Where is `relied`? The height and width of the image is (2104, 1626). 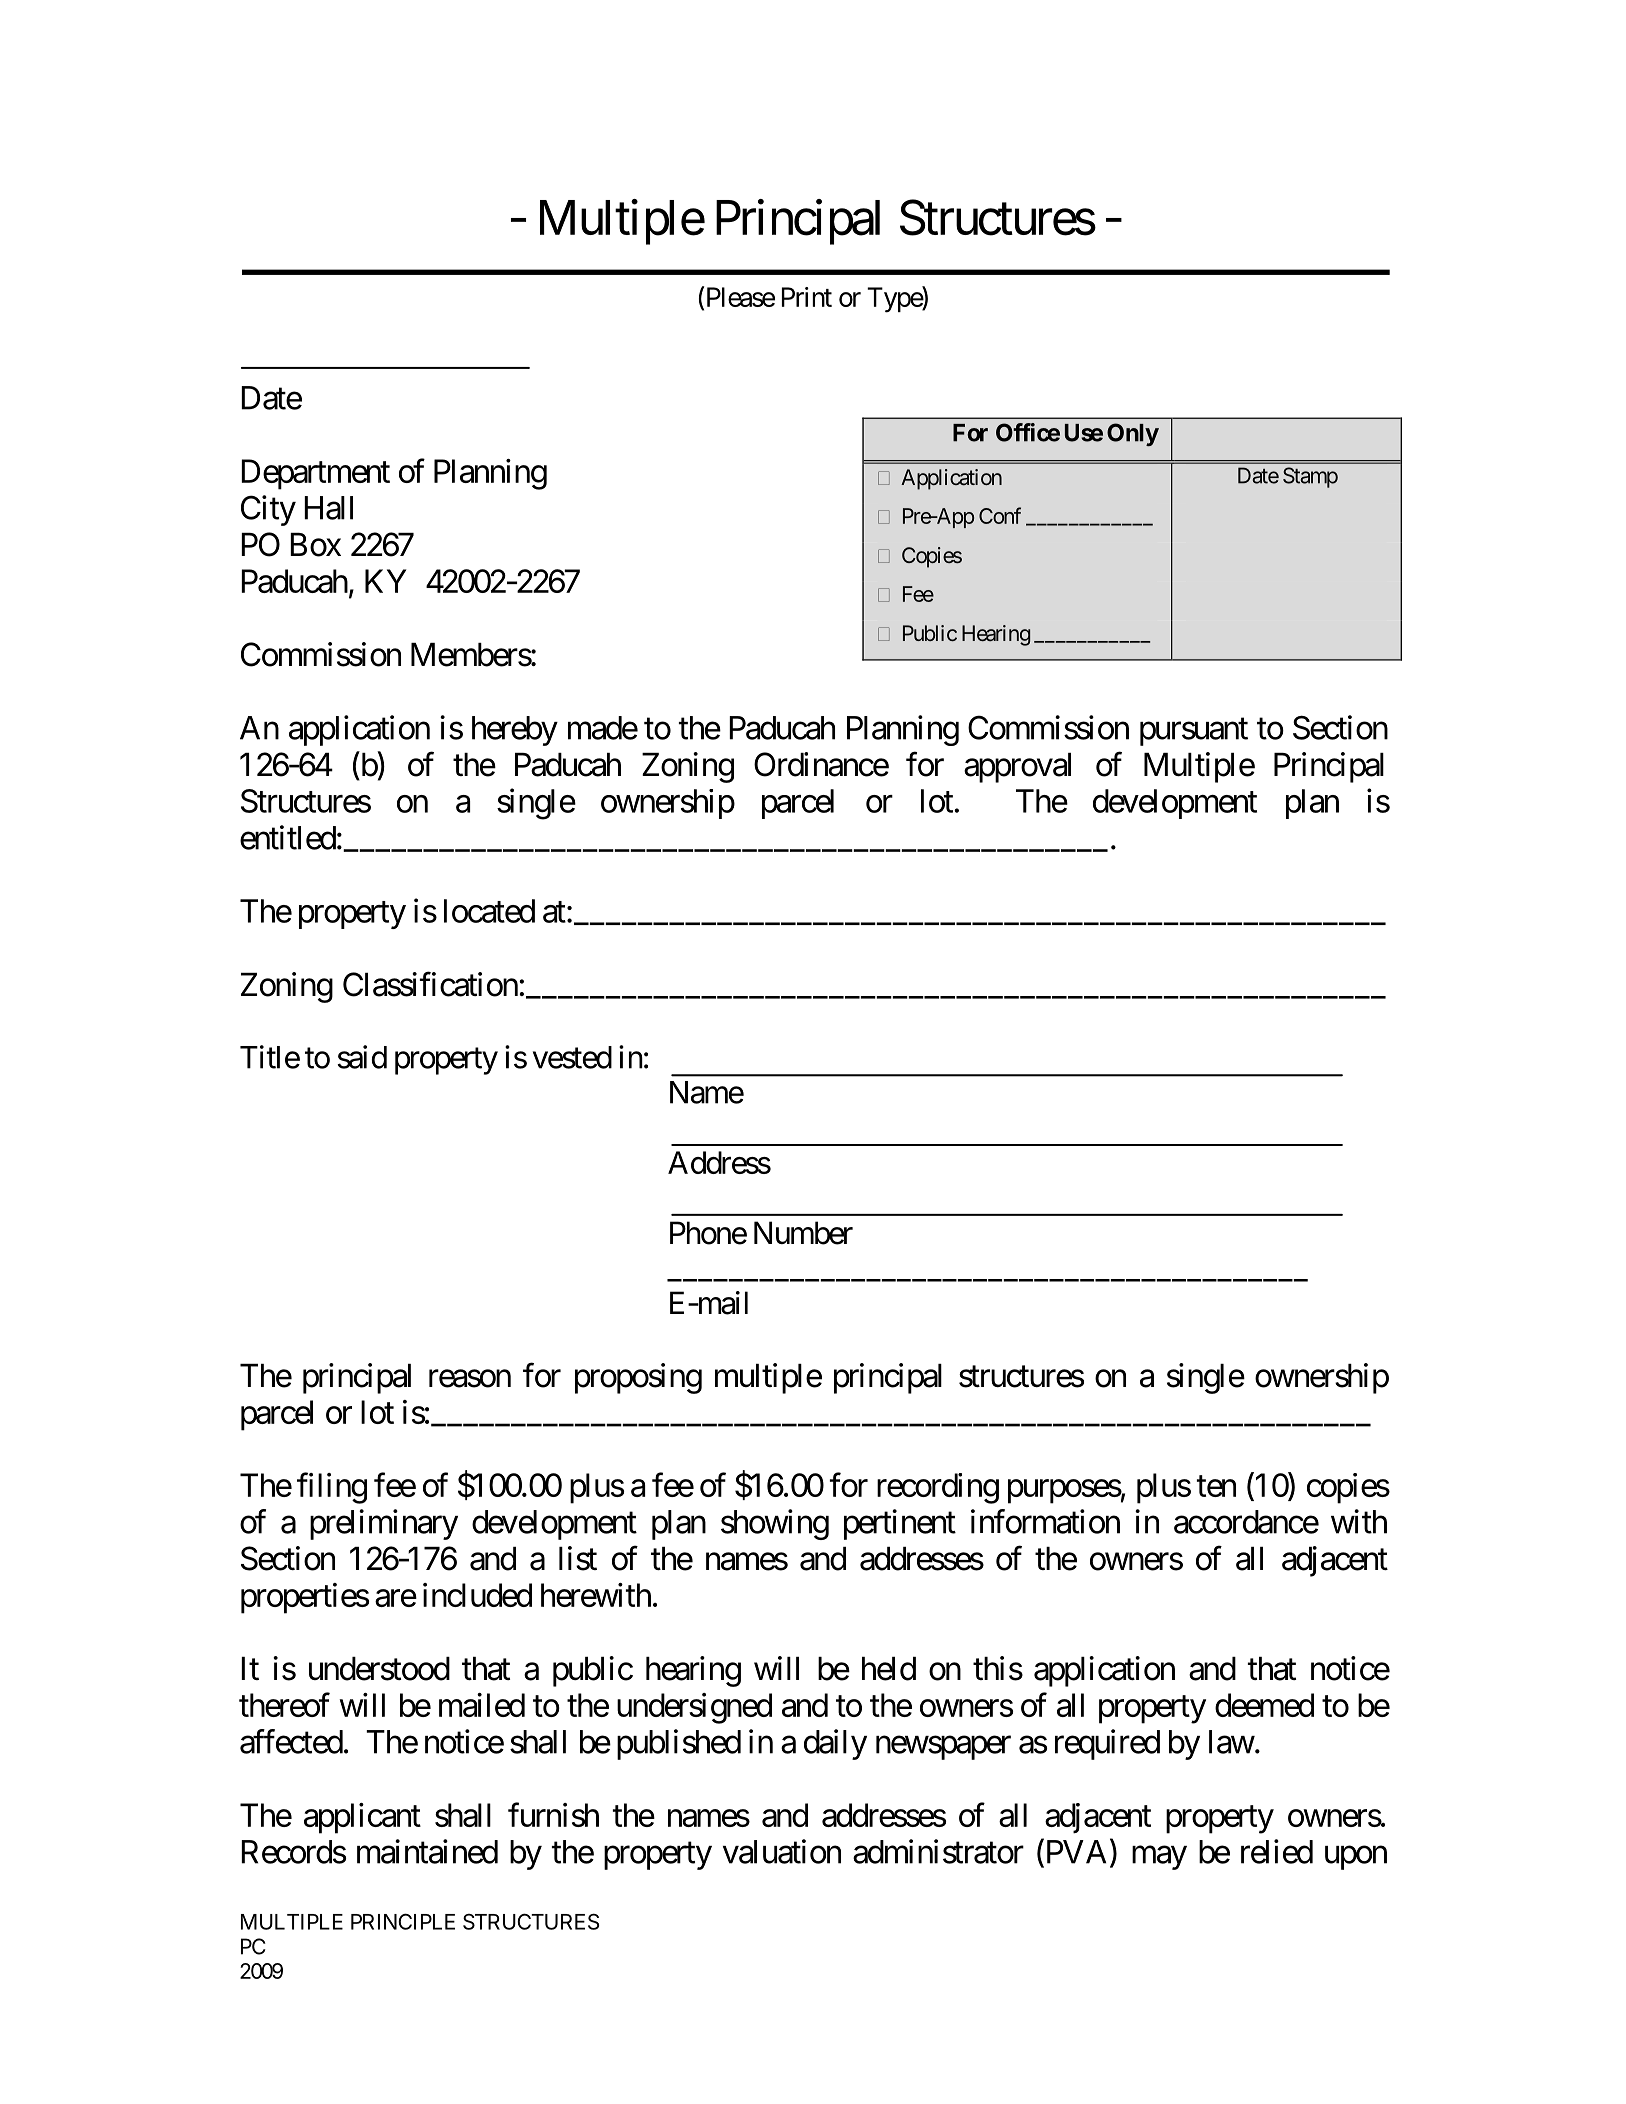 relied is located at coordinates (1277, 1851).
